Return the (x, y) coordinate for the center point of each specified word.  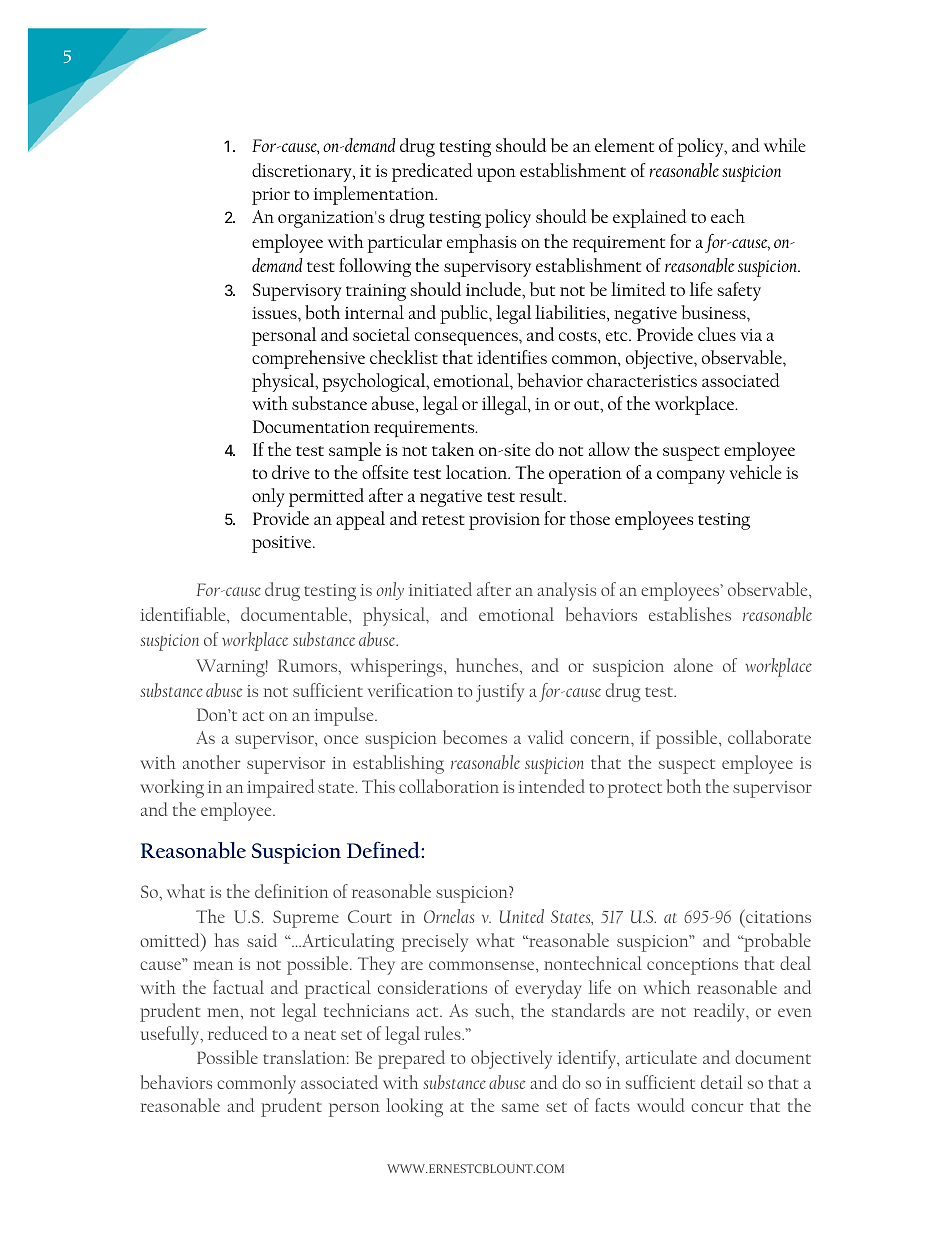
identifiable (184, 614)
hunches (488, 665)
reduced (238, 1033)
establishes (690, 614)
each (728, 216)
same (520, 1107)
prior (271, 196)
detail (722, 1082)
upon (496, 175)
